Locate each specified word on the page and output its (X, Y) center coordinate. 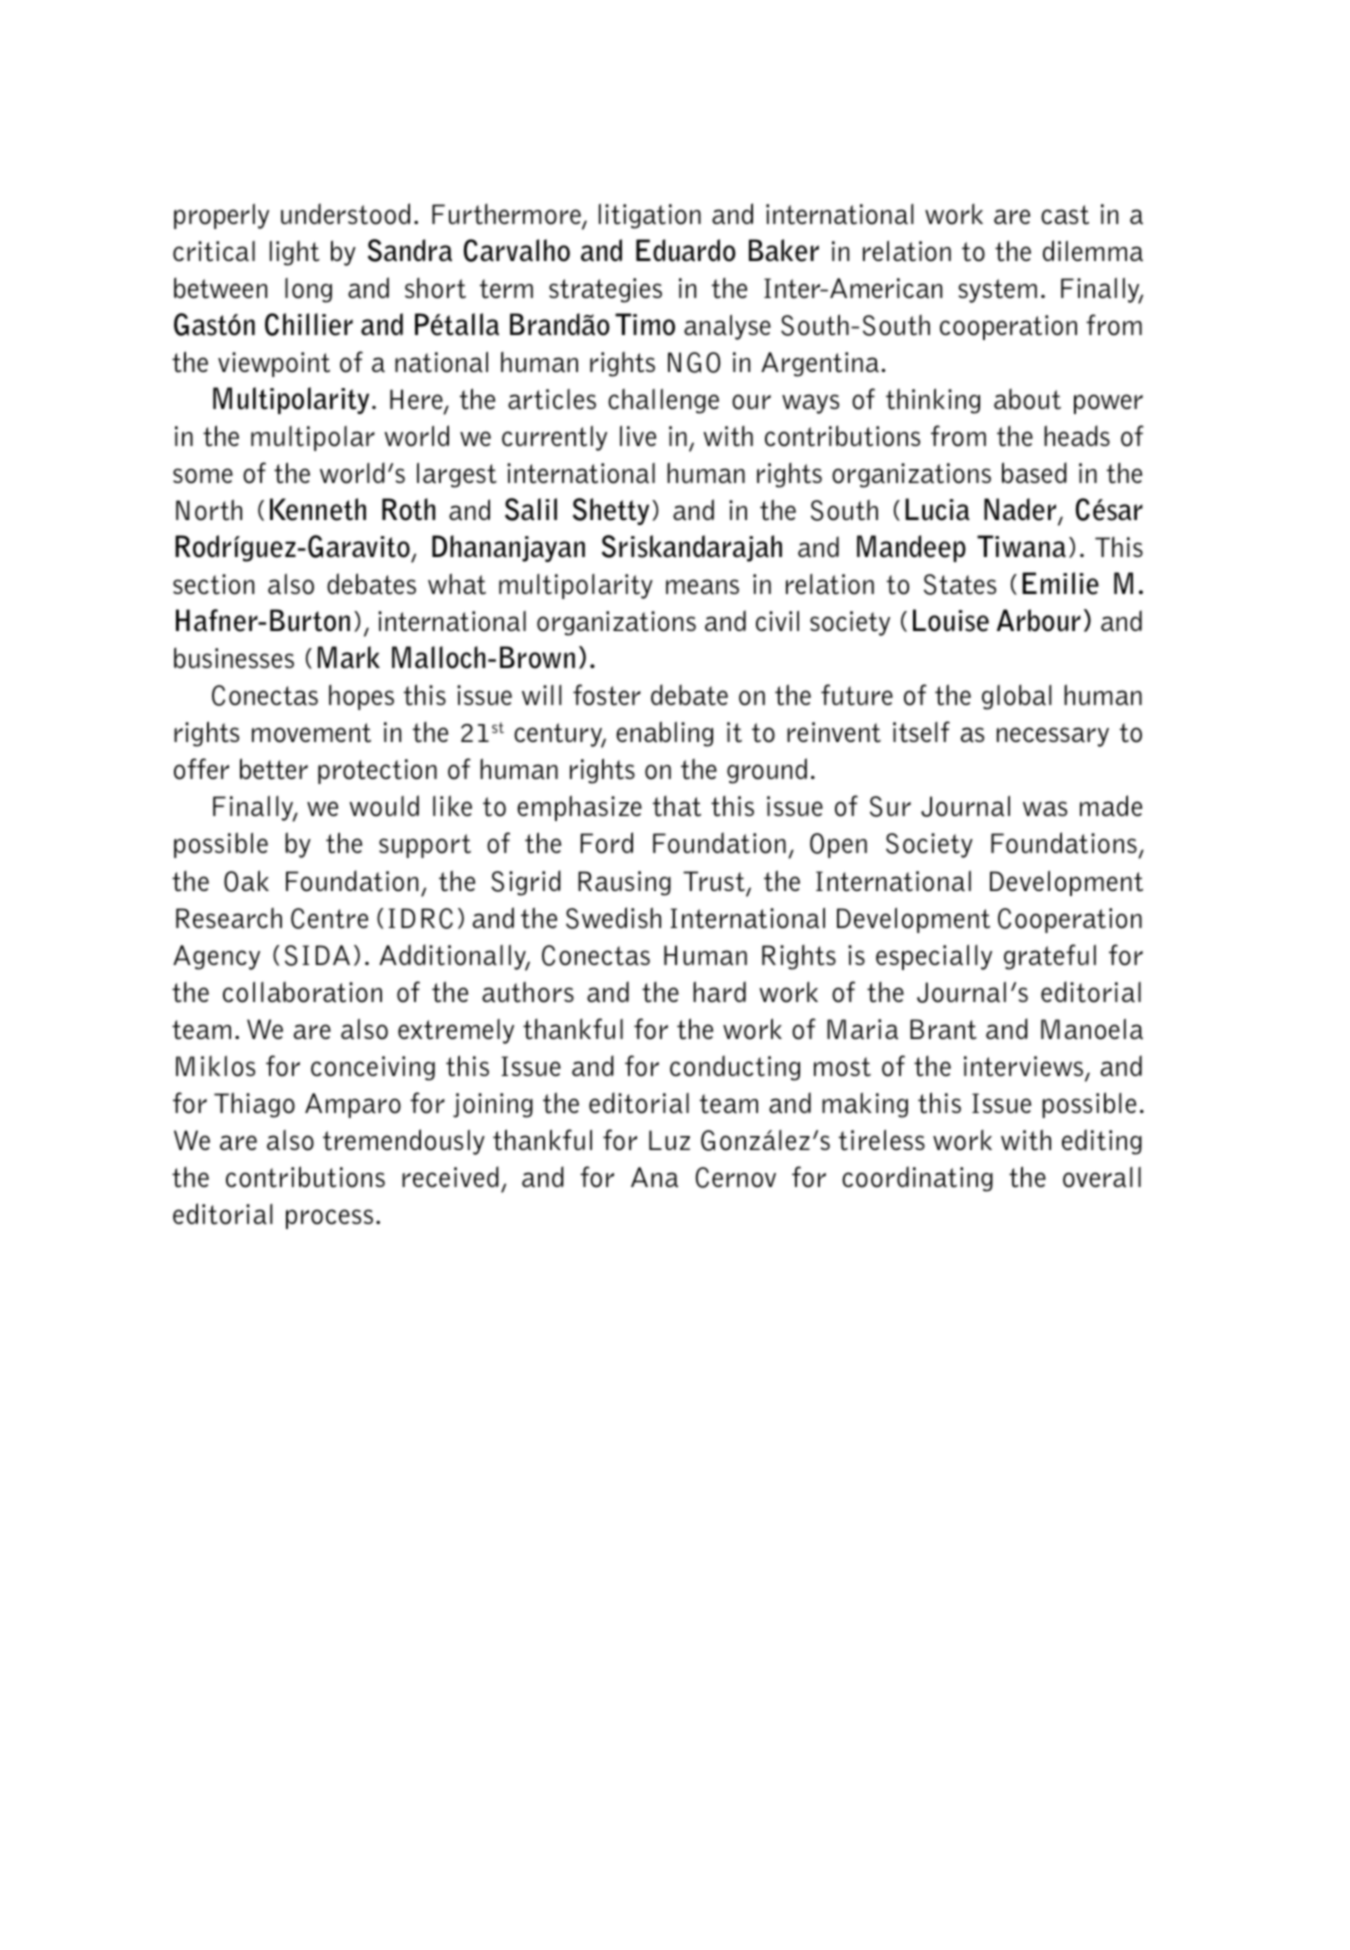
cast (1065, 215)
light (295, 253)
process (329, 1219)
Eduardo (686, 250)
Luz (669, 1140)
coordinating (917, 1179)
